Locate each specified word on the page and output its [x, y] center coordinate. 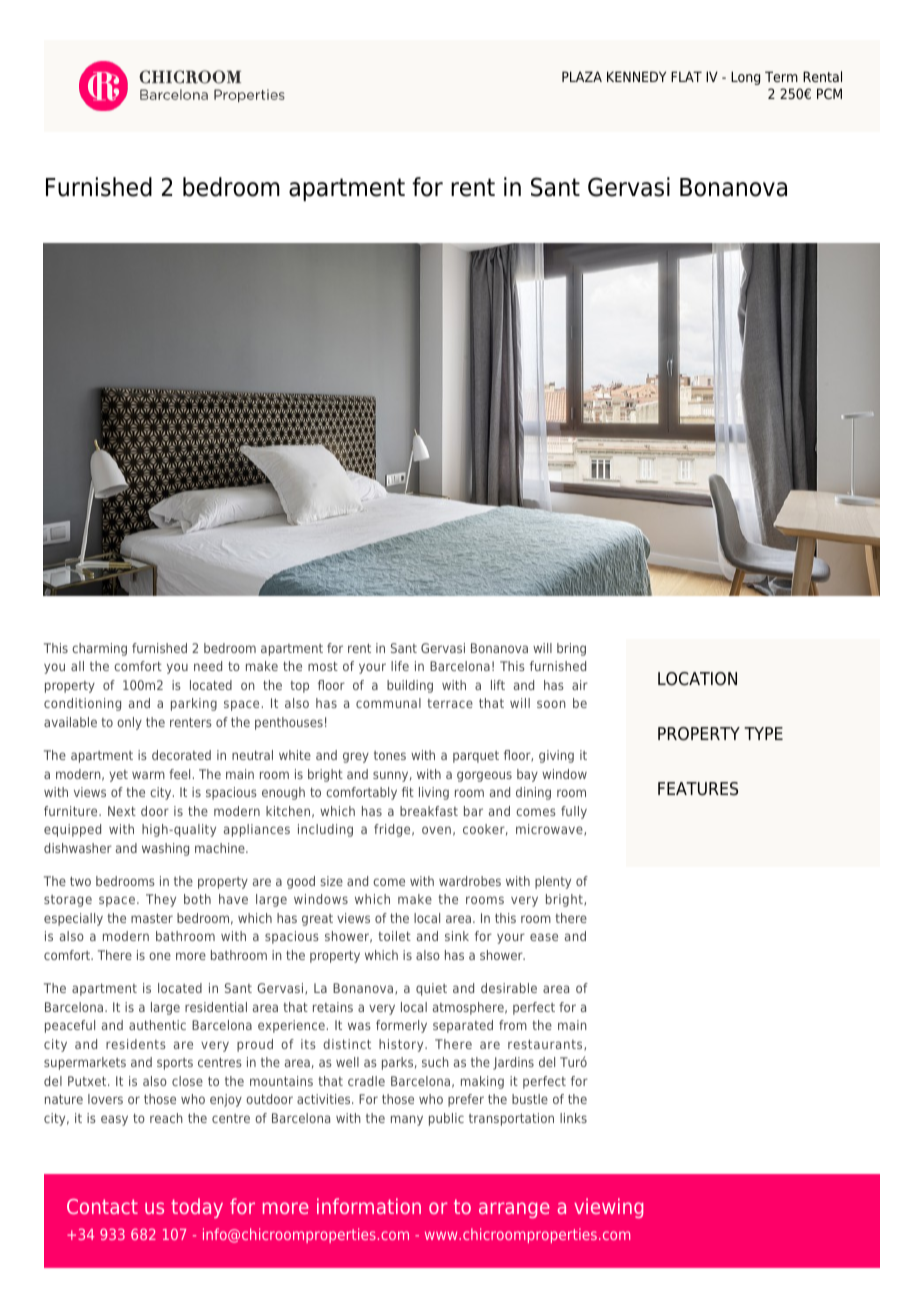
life [400, 666]
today [197, 1208]
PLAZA [582, 76]
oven [436, 830]
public [446, 1119]
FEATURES [698, 789]
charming [99, 649]
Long [745, 78]
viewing [608, 1208]
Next [122, 811]
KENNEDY [636, 76]
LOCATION [697, 679]
